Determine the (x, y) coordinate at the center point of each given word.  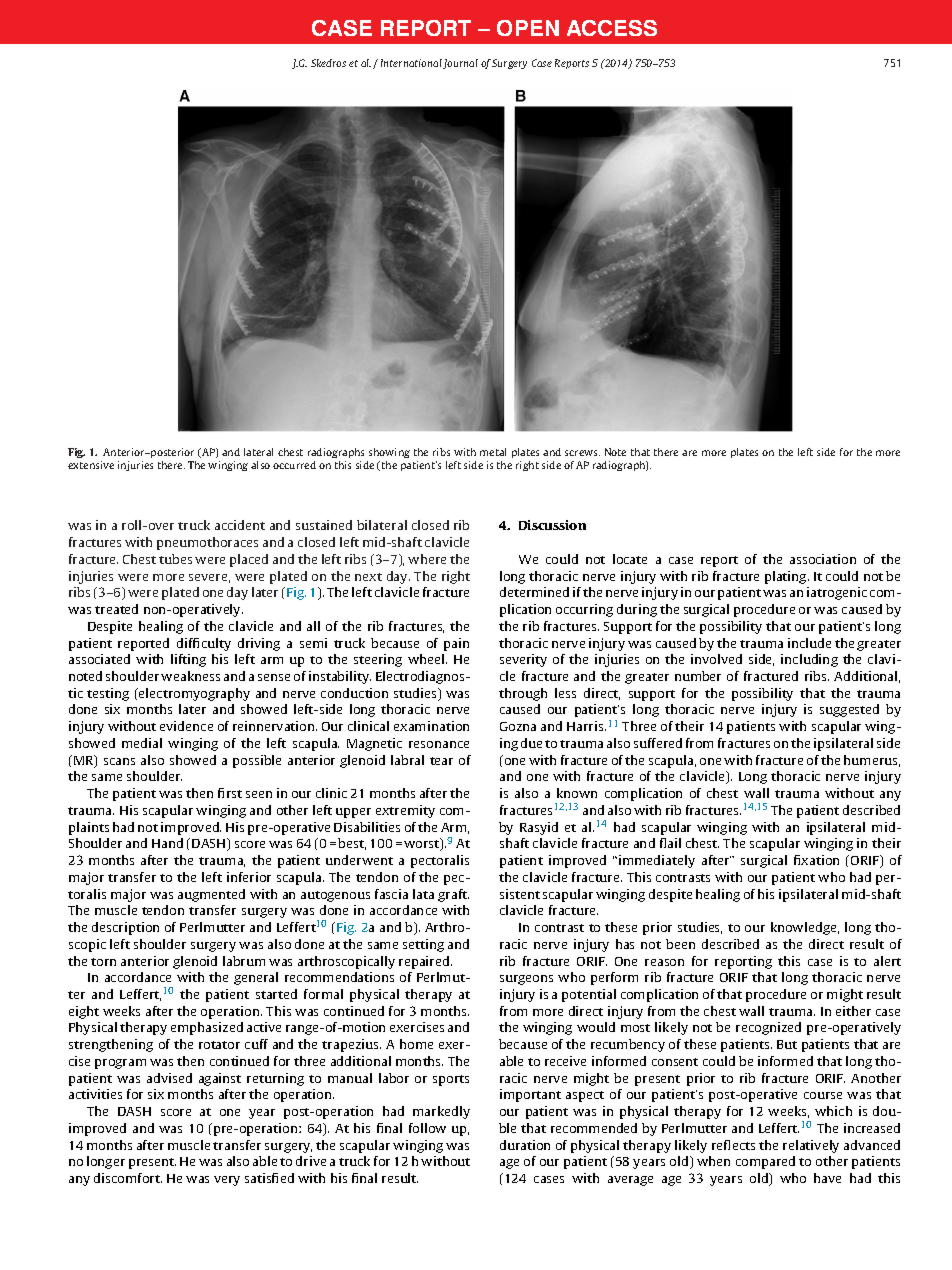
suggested (849, 710)
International (411, 63)
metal (493, 452)
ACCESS (612, 28)
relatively (811, 1146)
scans (119, 761)
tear (441, 761)
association (823, 559)
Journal (460, 64)
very (227, 1181)
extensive (91, 465)
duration (525, 1145)
